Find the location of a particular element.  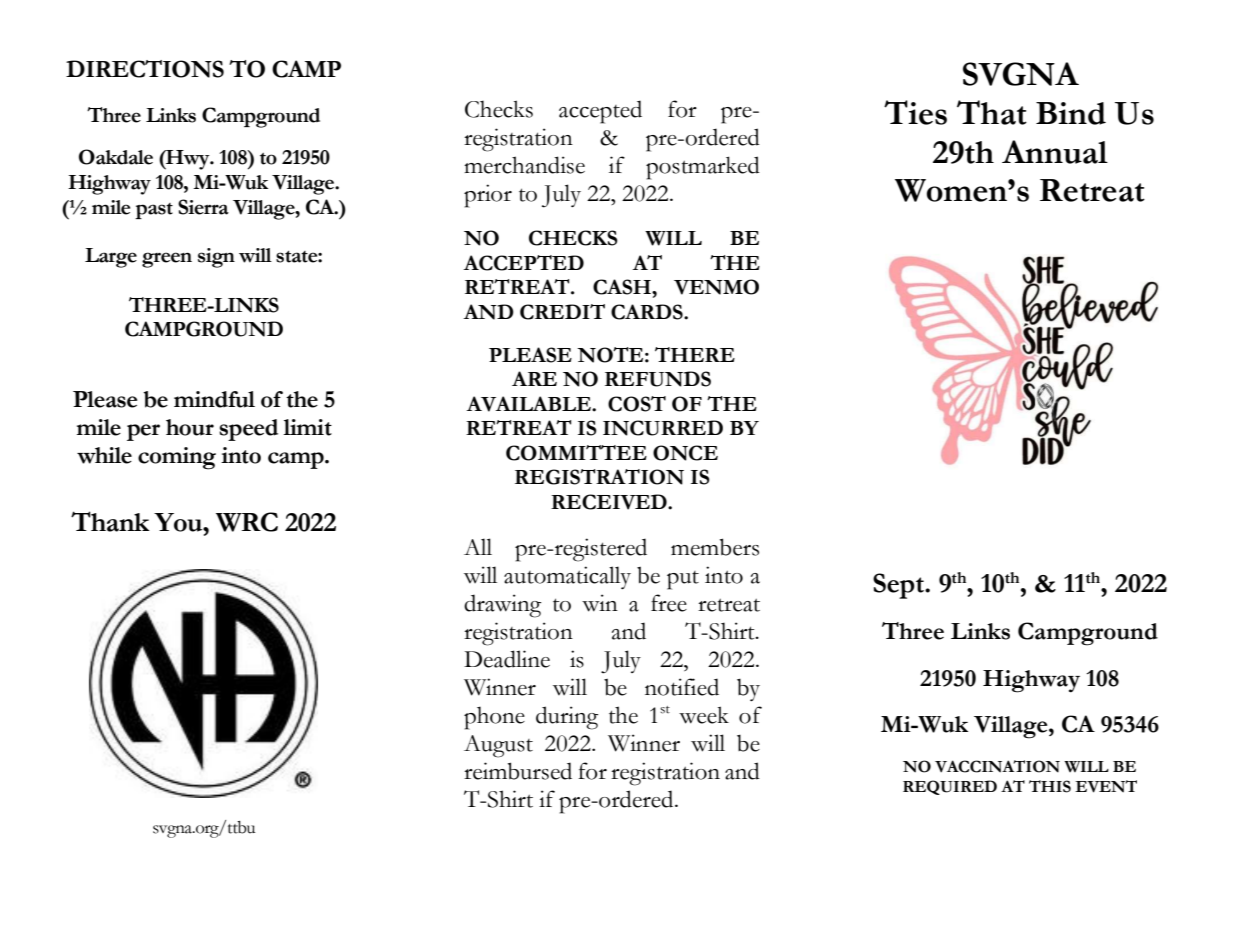

That is located at coordinates (992, 112).
